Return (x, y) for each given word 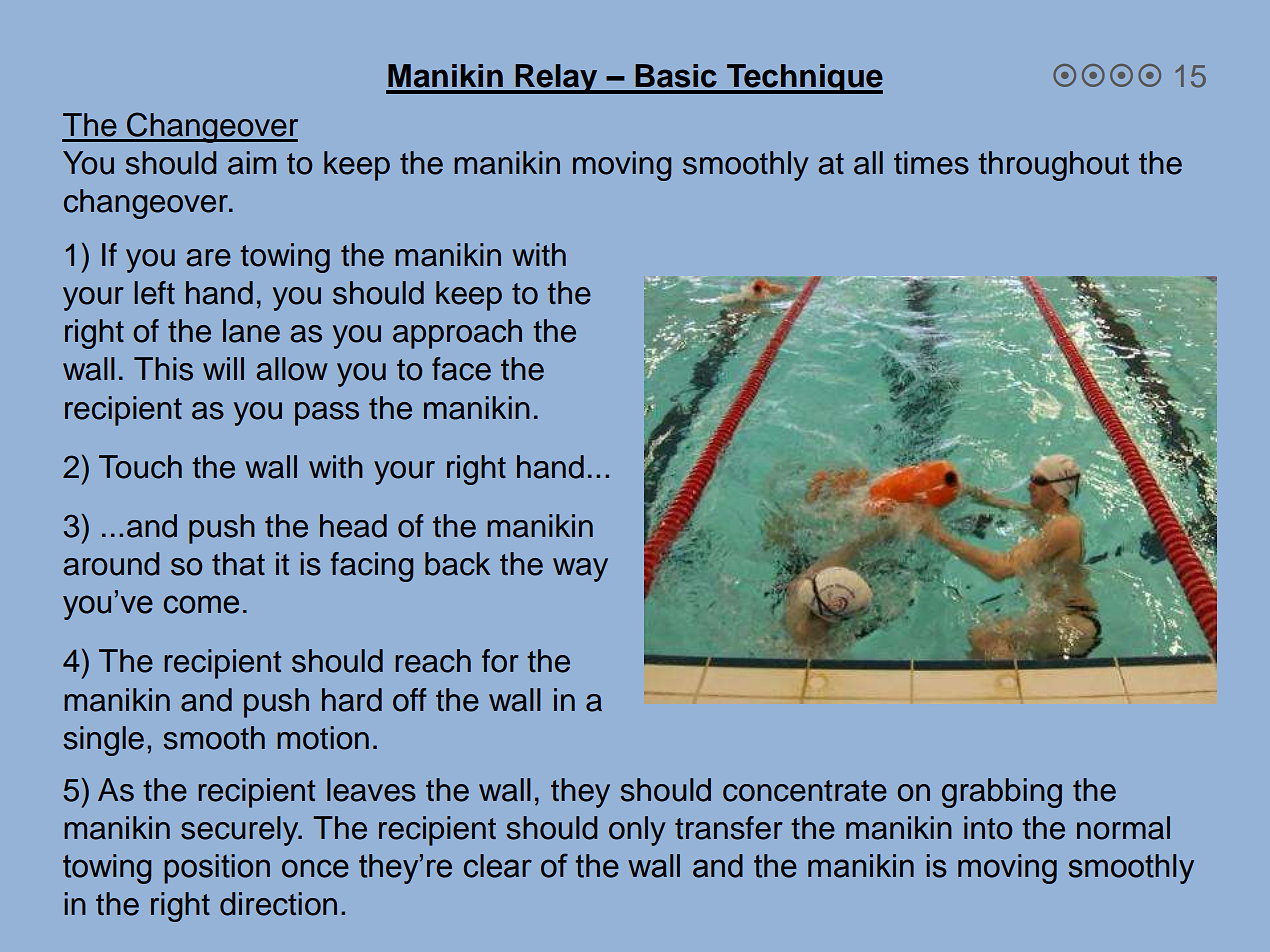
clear (498, 866)
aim (252, 163)
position (217, 869)
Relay (556, 79)
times (931, 163)
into (988, 828)
